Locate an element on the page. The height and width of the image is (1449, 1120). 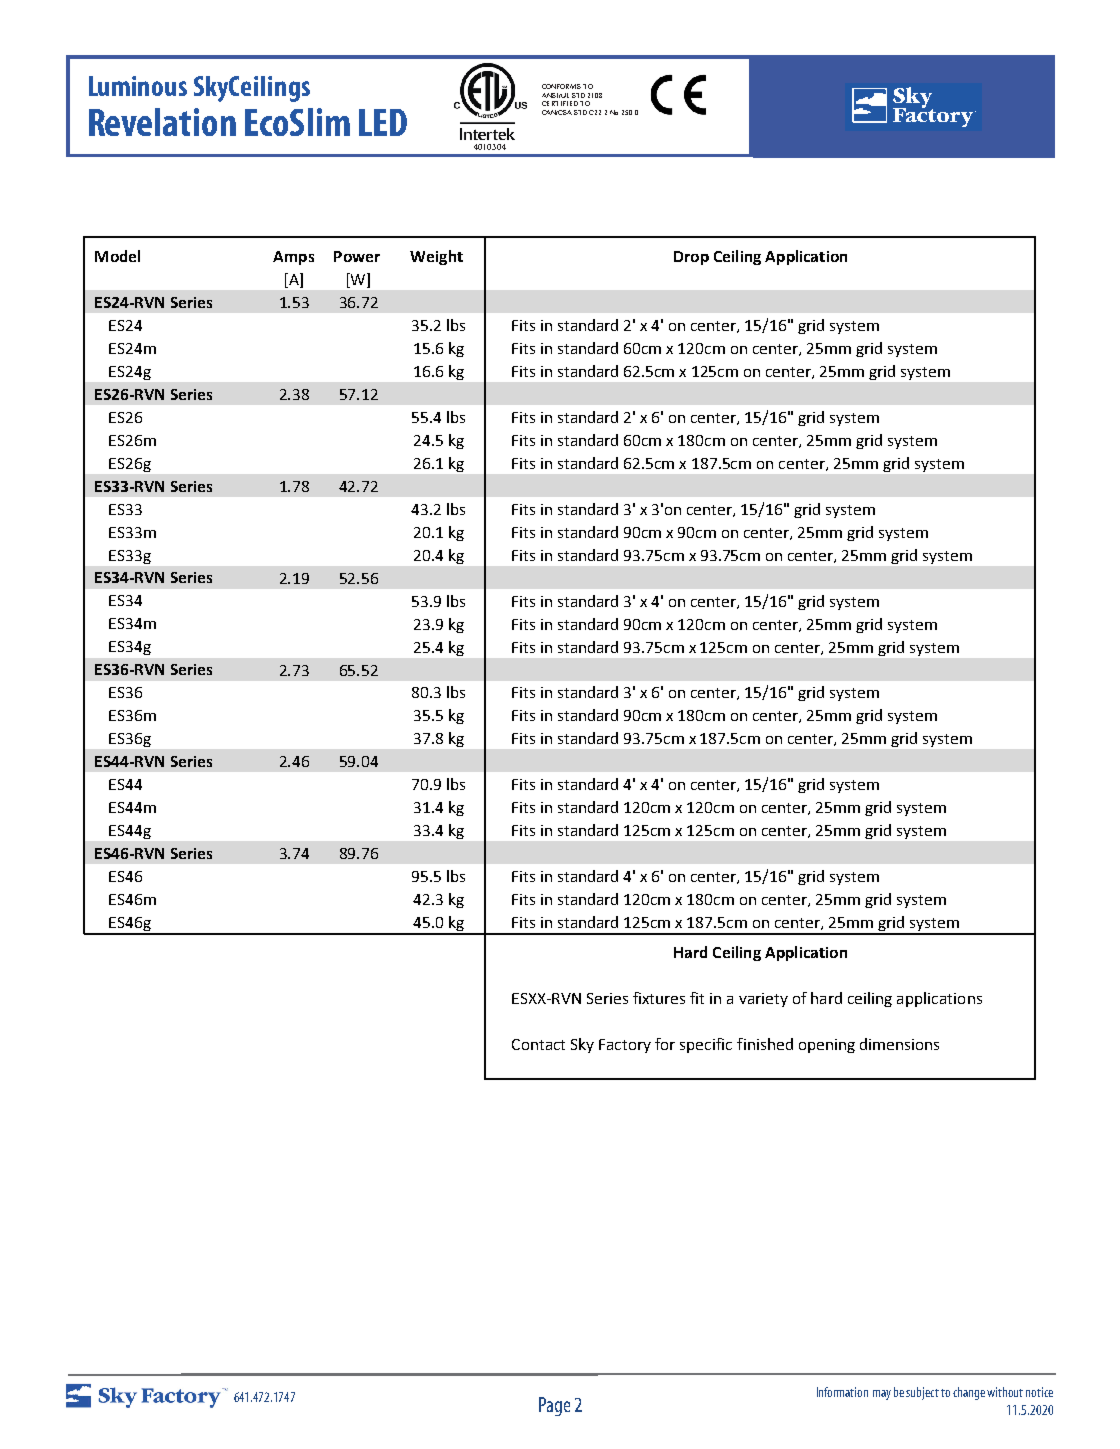
Revelation is located at coordinates (162, 122).
